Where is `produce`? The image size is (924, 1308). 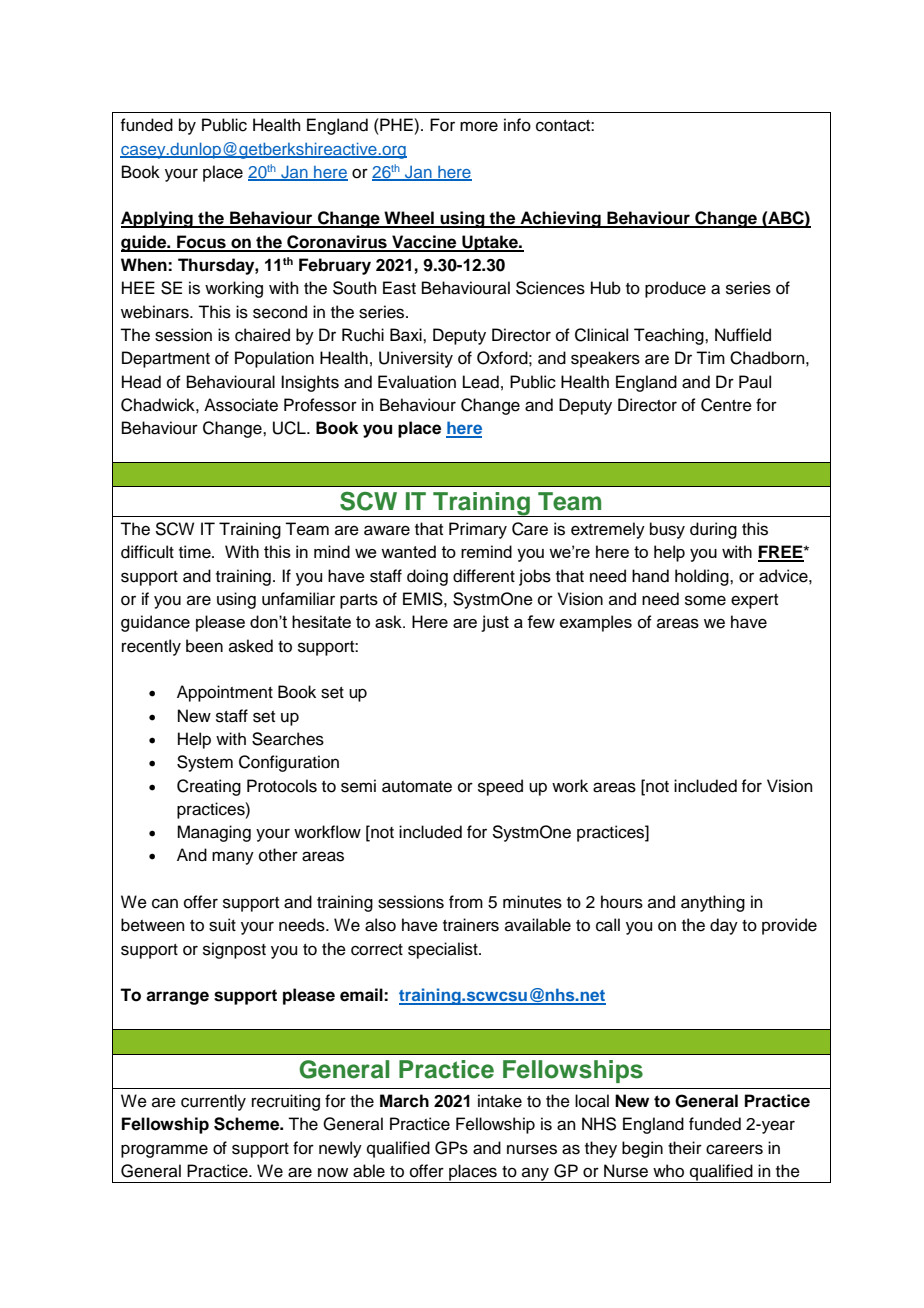 produce is located at coordinates (675, 289).
